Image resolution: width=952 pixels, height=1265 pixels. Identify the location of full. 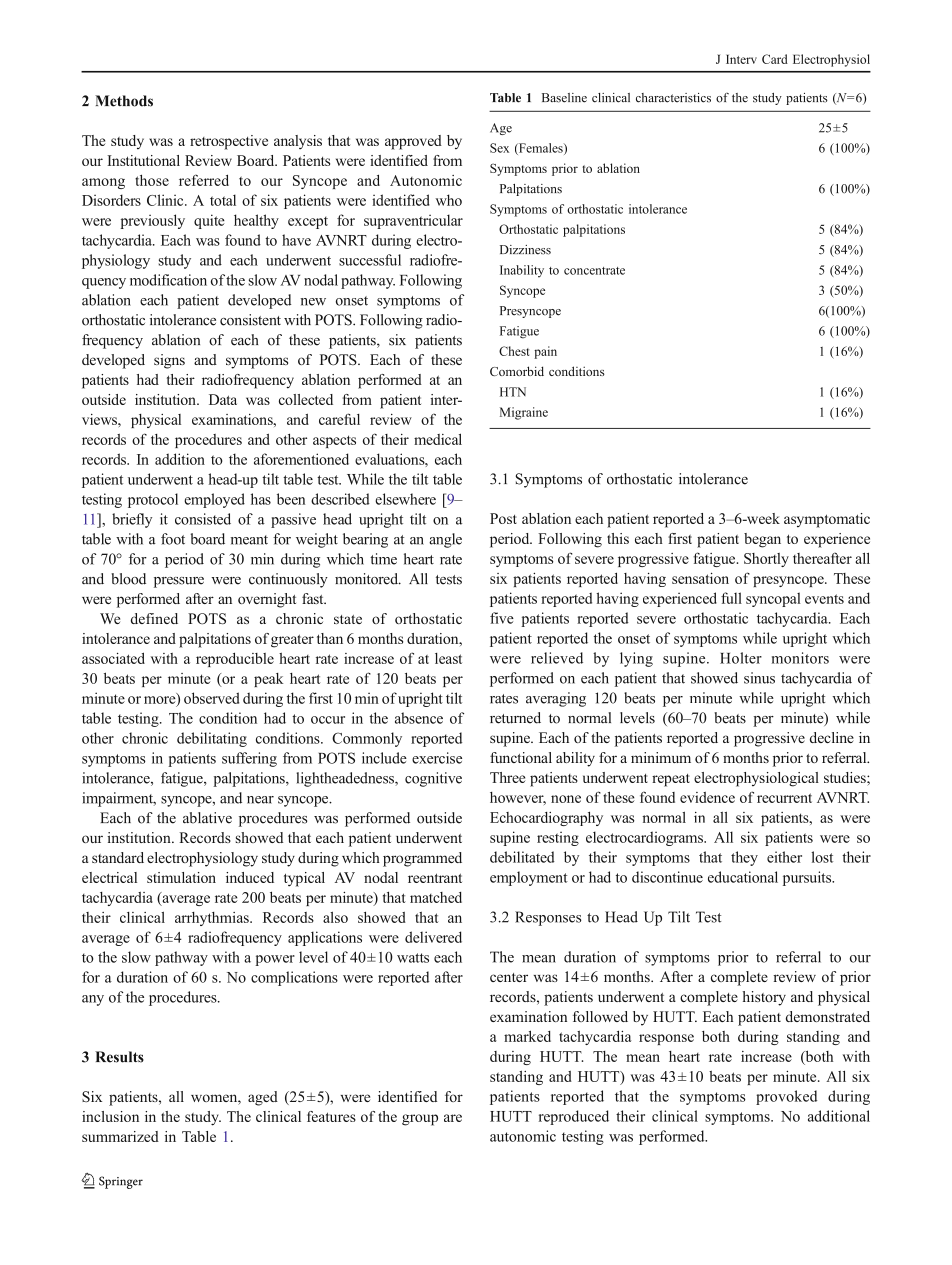
(731, 598).
